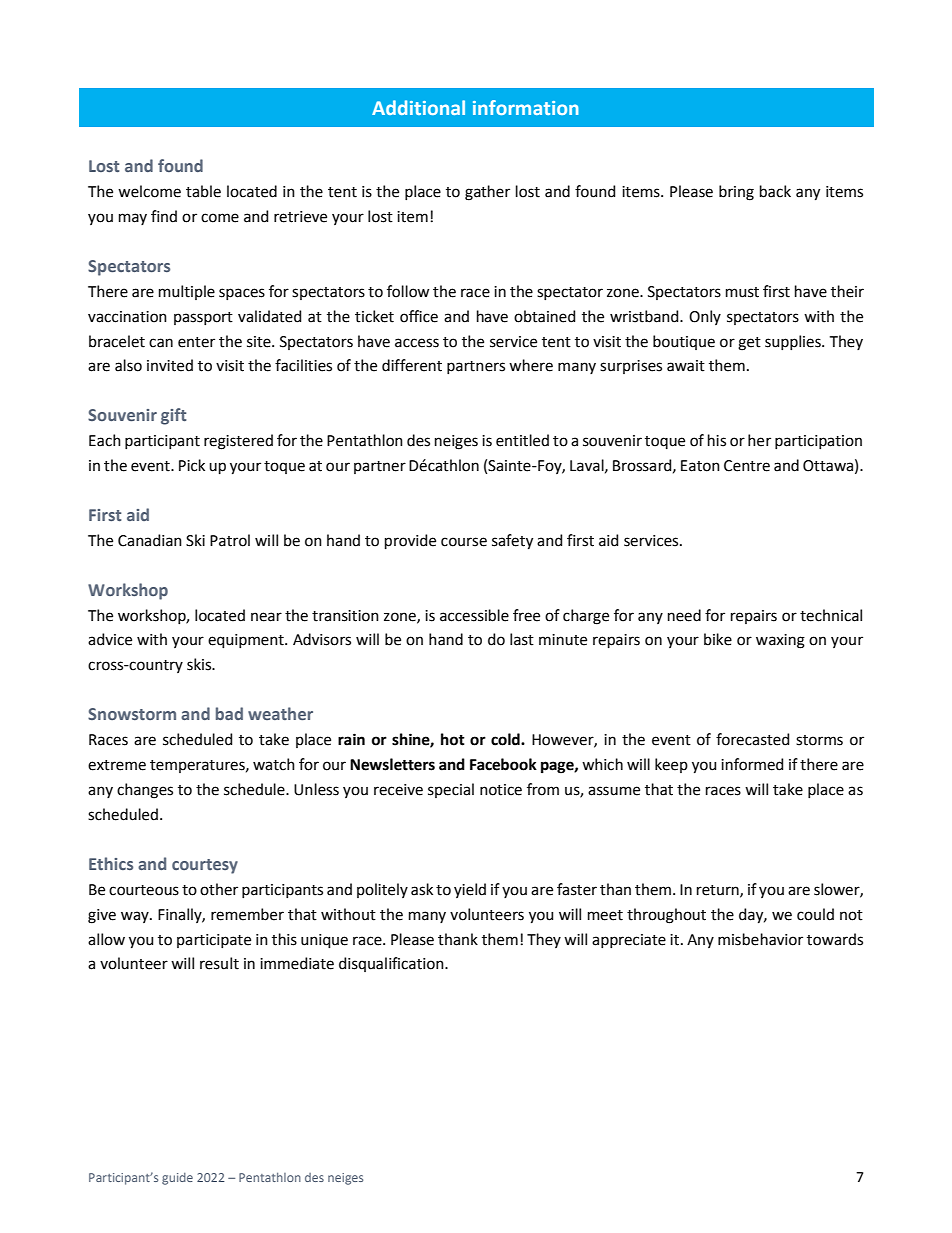 The image size is (952, 1233). What do you see at coordinates (775, 191) in the screenshot?
I see `back` at bounding box center [775, 191].
